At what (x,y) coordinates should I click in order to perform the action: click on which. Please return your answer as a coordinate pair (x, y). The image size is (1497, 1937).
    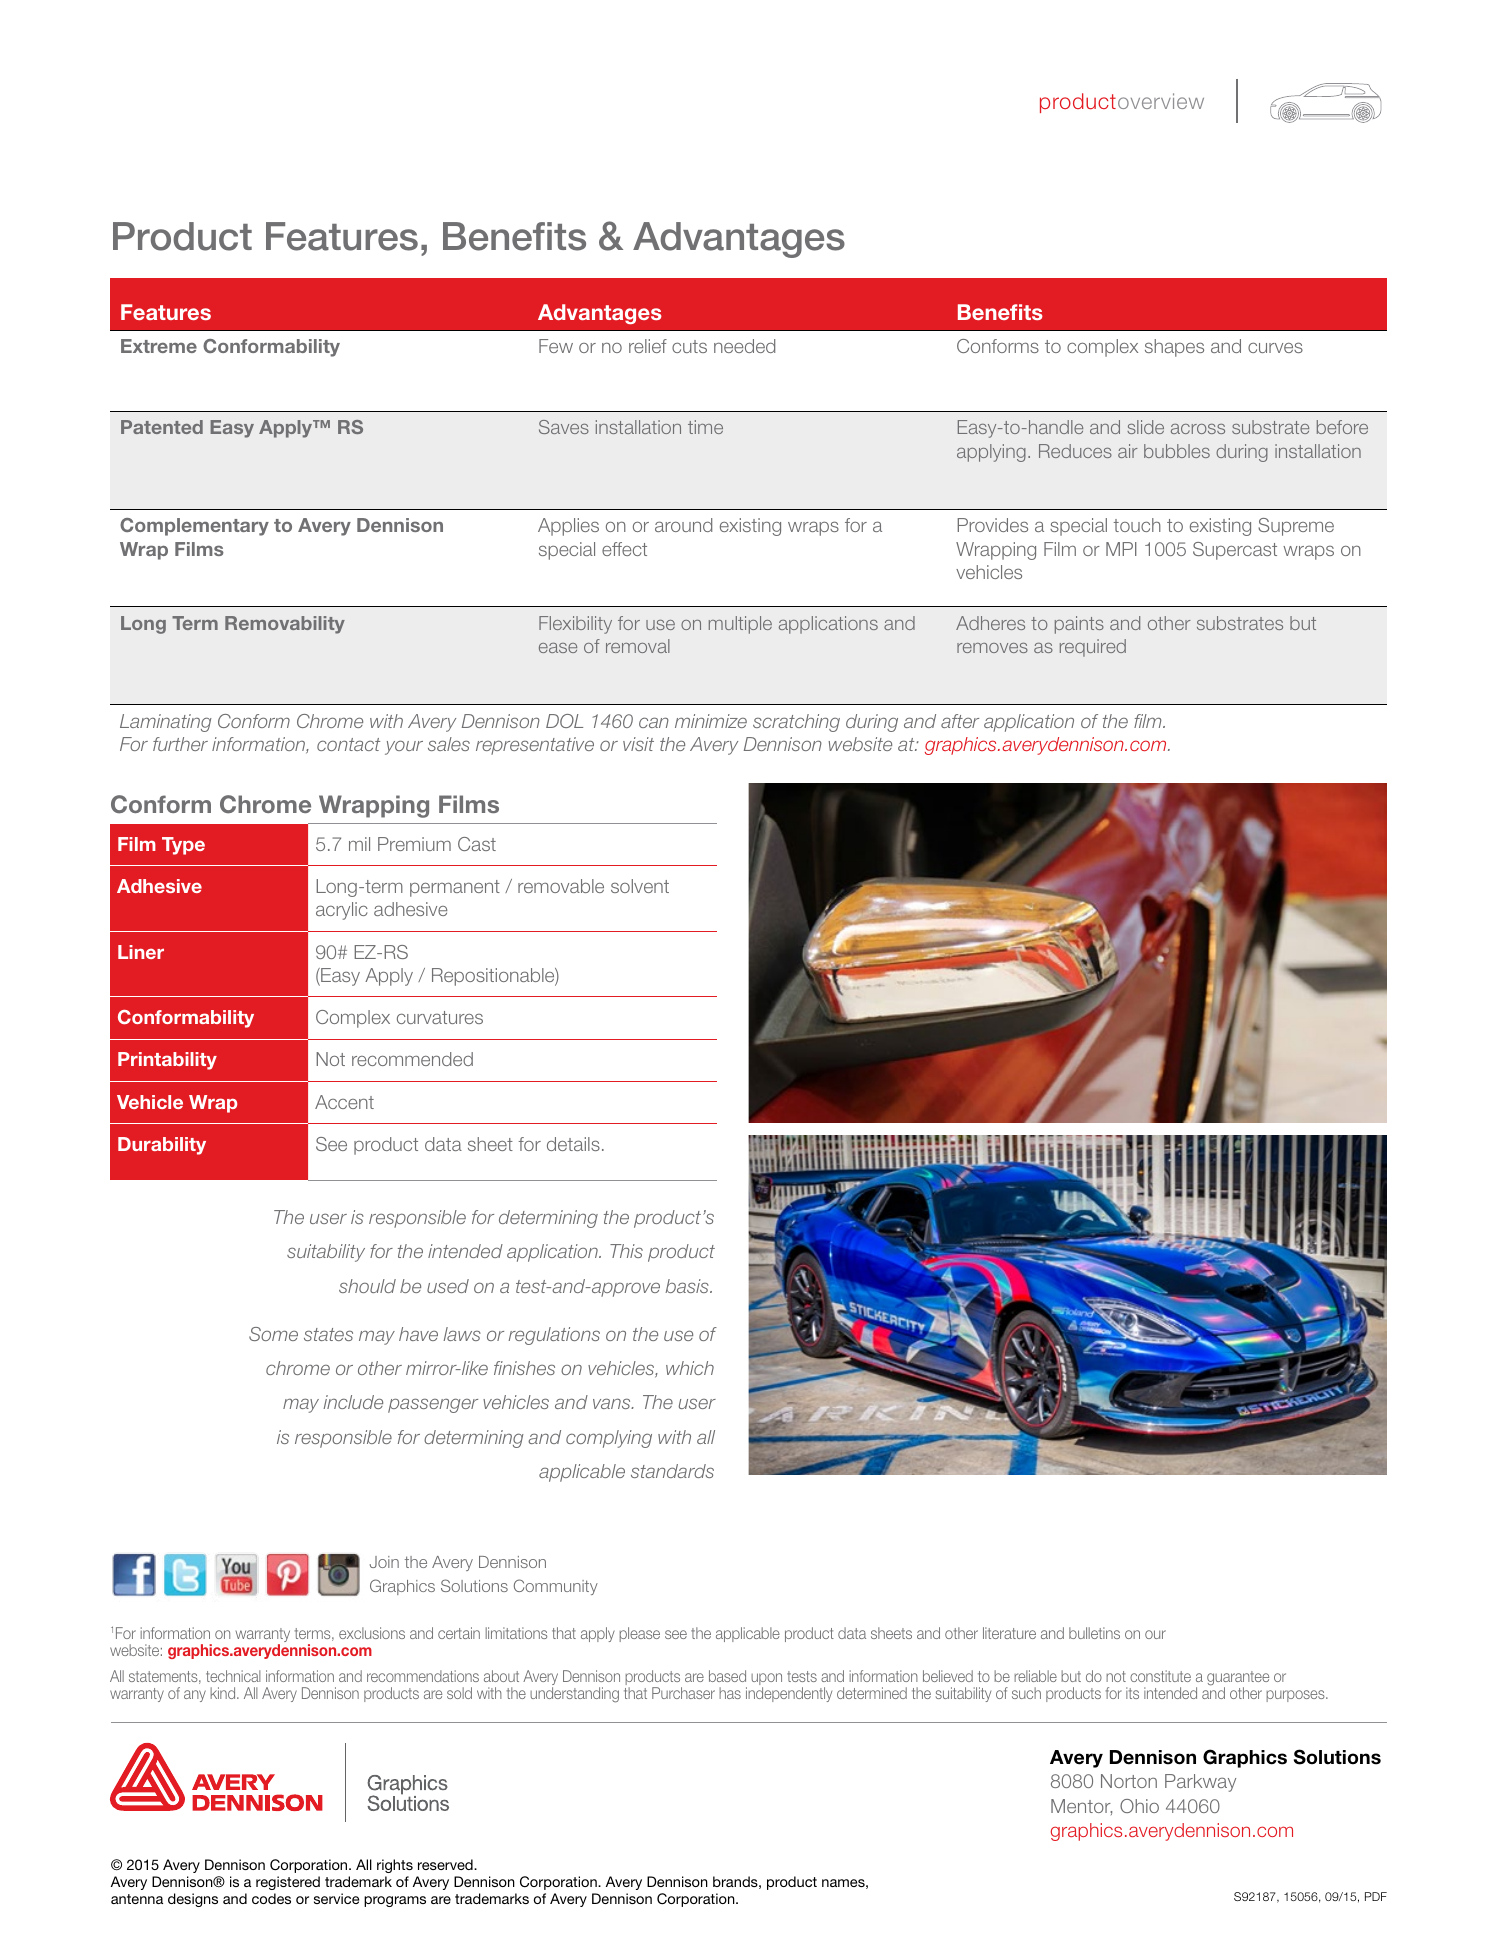
    Looking at the image, I should click on (690, 1368).
